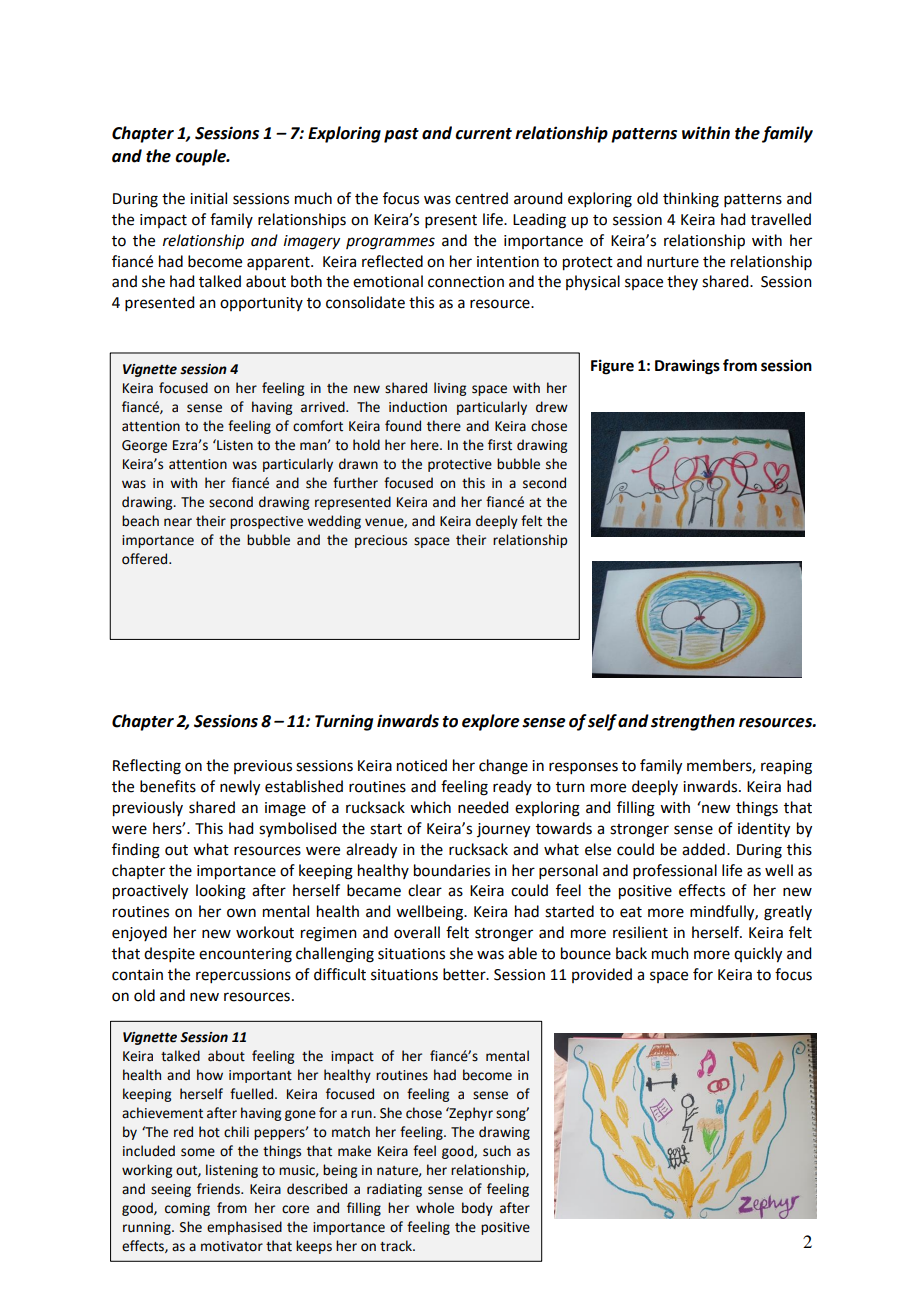  What do you see at coordinates (178, 522) in the screenshot?
I see `near` at bounding box center [178, 522].
